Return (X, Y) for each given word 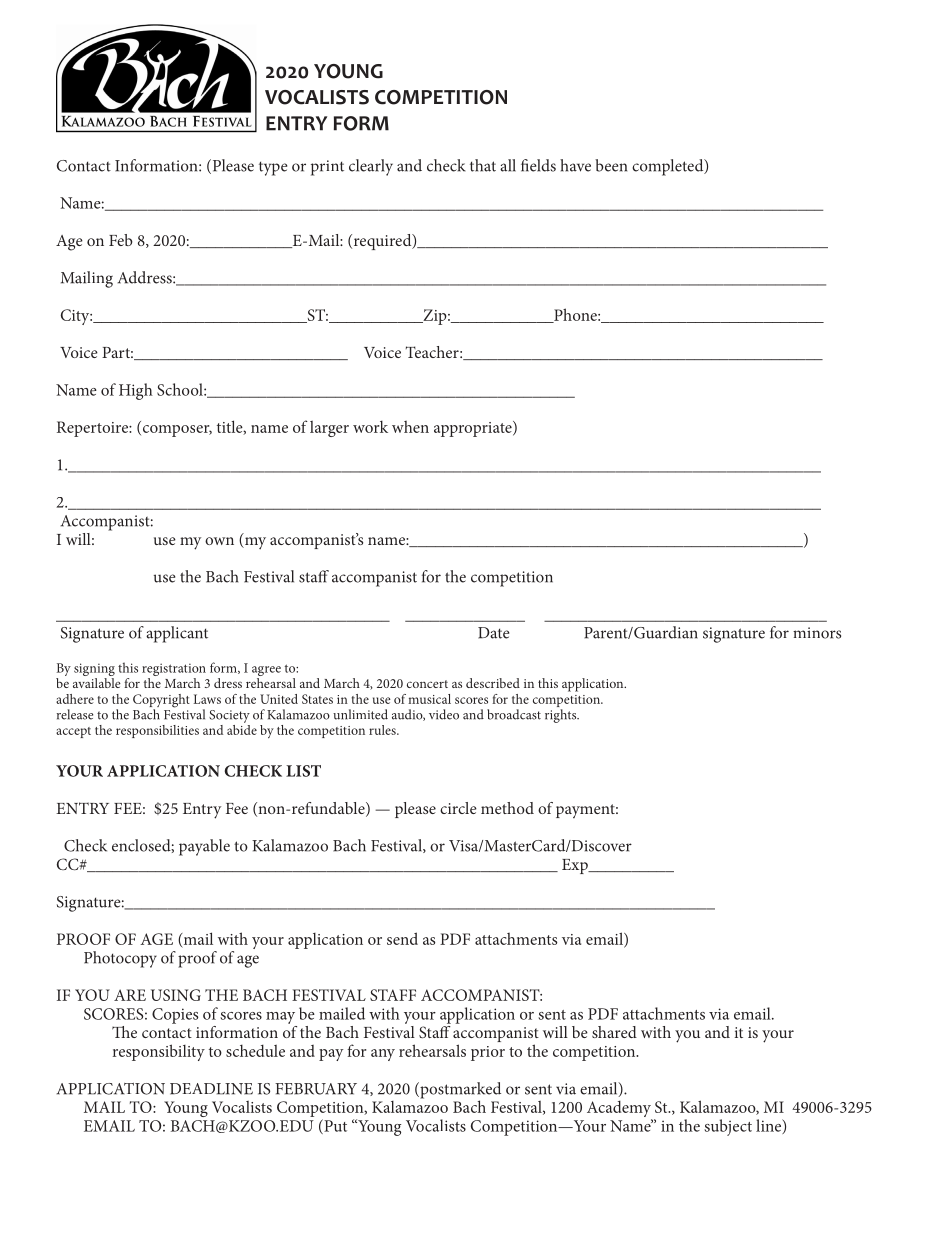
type (273, 168)
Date (493, 633)
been (611, 165)
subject (728, 1127)
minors (817, 633)
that (483, 165)
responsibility (159, 1052)
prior (488, 1053)
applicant (177, 634)
